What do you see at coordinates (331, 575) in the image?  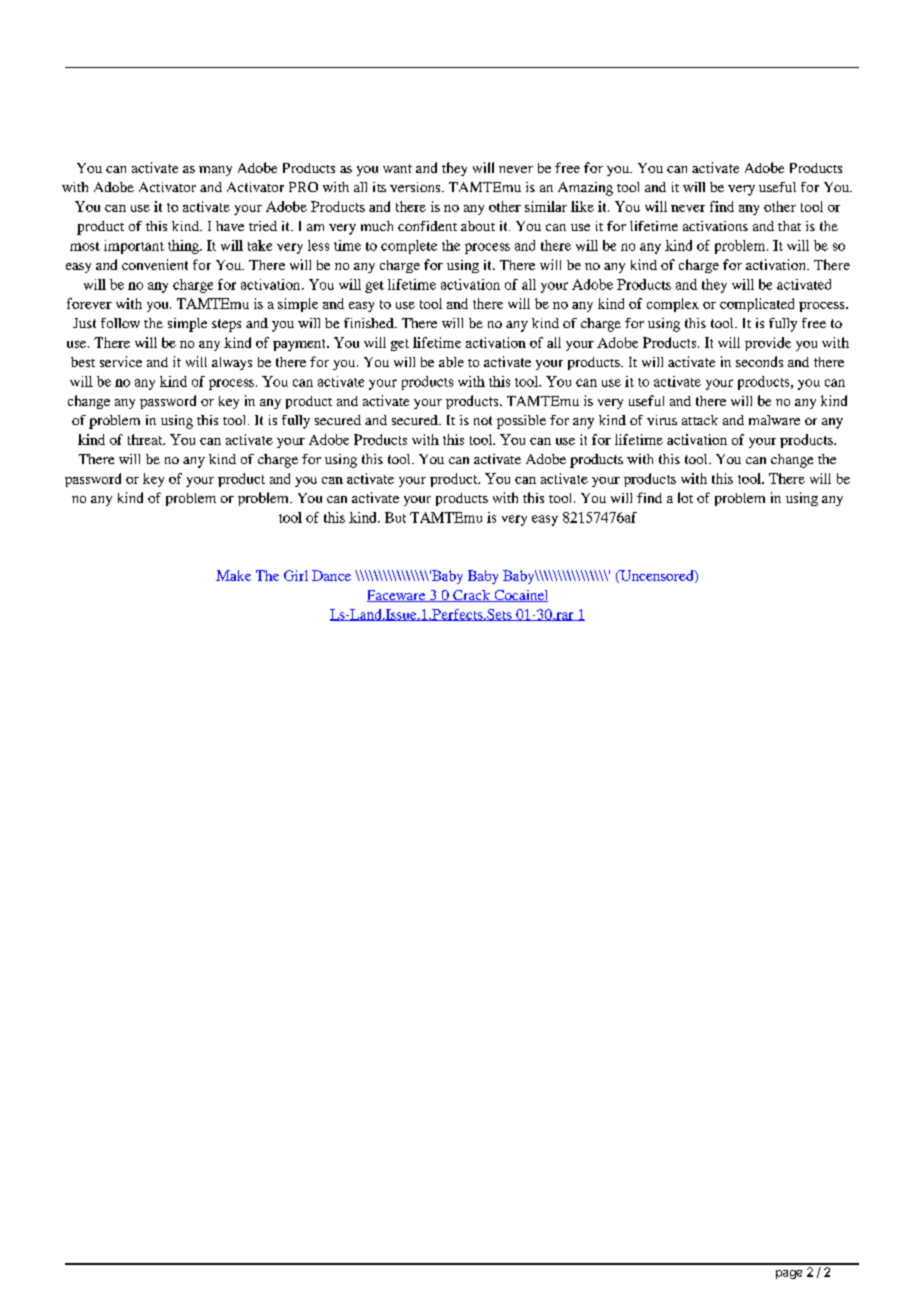 I see `Dance` at bounding box center [331, 575].
